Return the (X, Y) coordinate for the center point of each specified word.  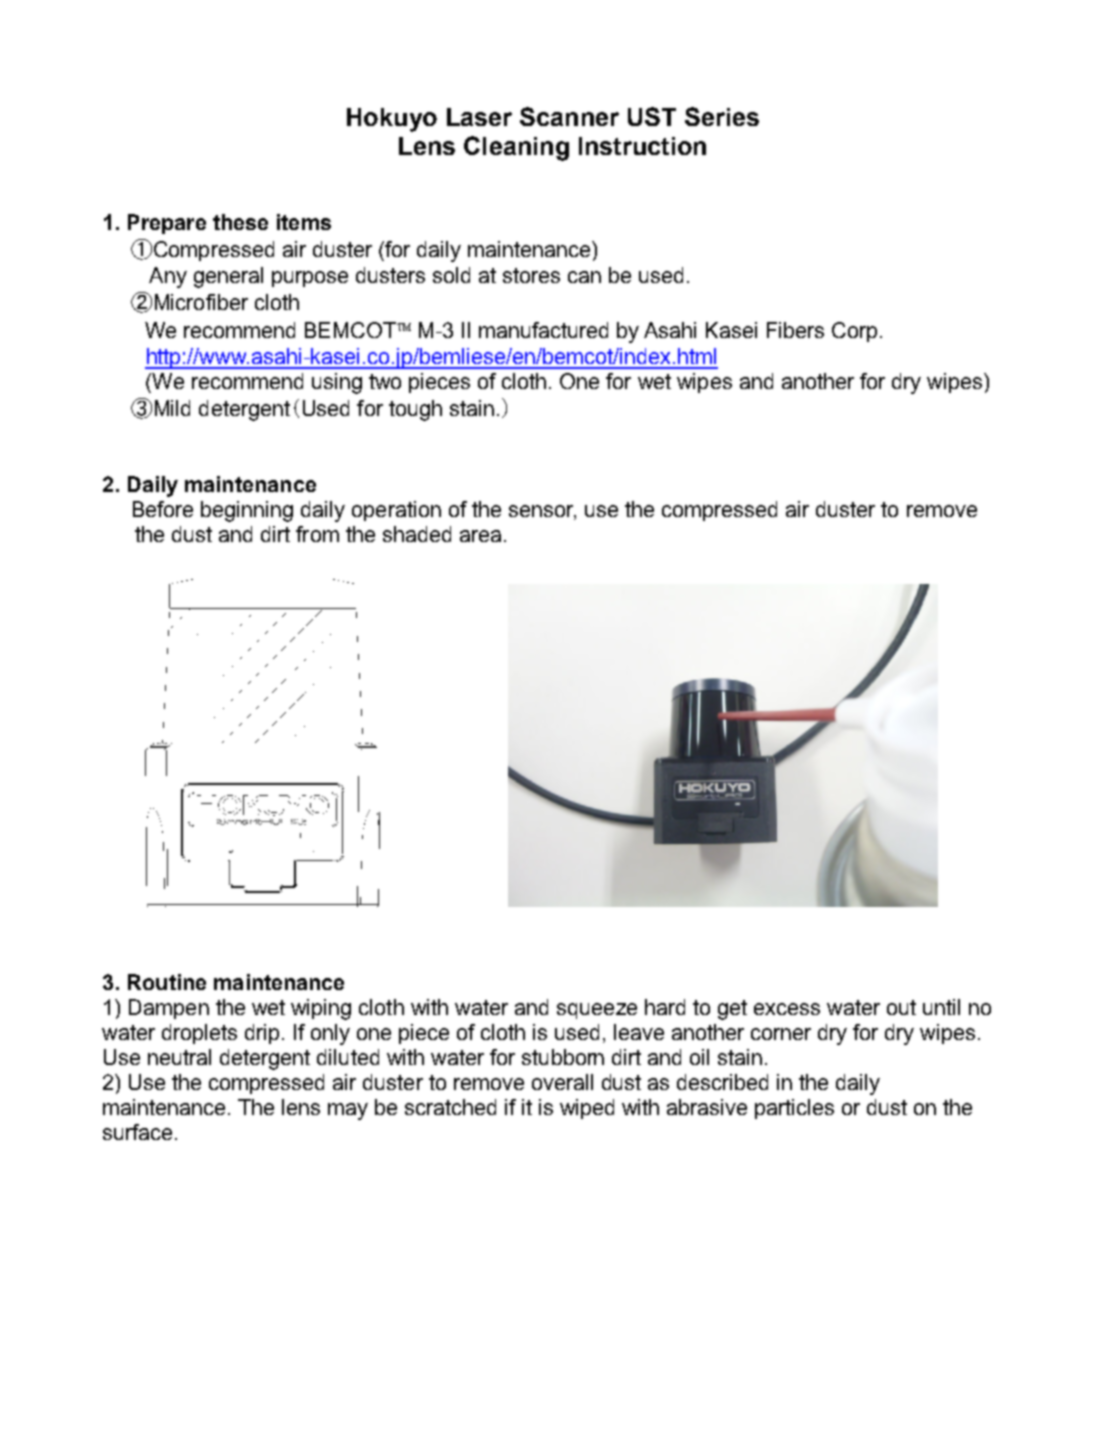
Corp (854, 332)
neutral (179, 1057)
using (337, 383)
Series (722, 116)
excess (787, 1009)
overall (562, 1082)
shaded (417, 534)
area (480, 536)
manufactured (543, 330)
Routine (167, 982)
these (240, 222)
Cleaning (516, 148)
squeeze (597, 1011)
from (317, 534)
